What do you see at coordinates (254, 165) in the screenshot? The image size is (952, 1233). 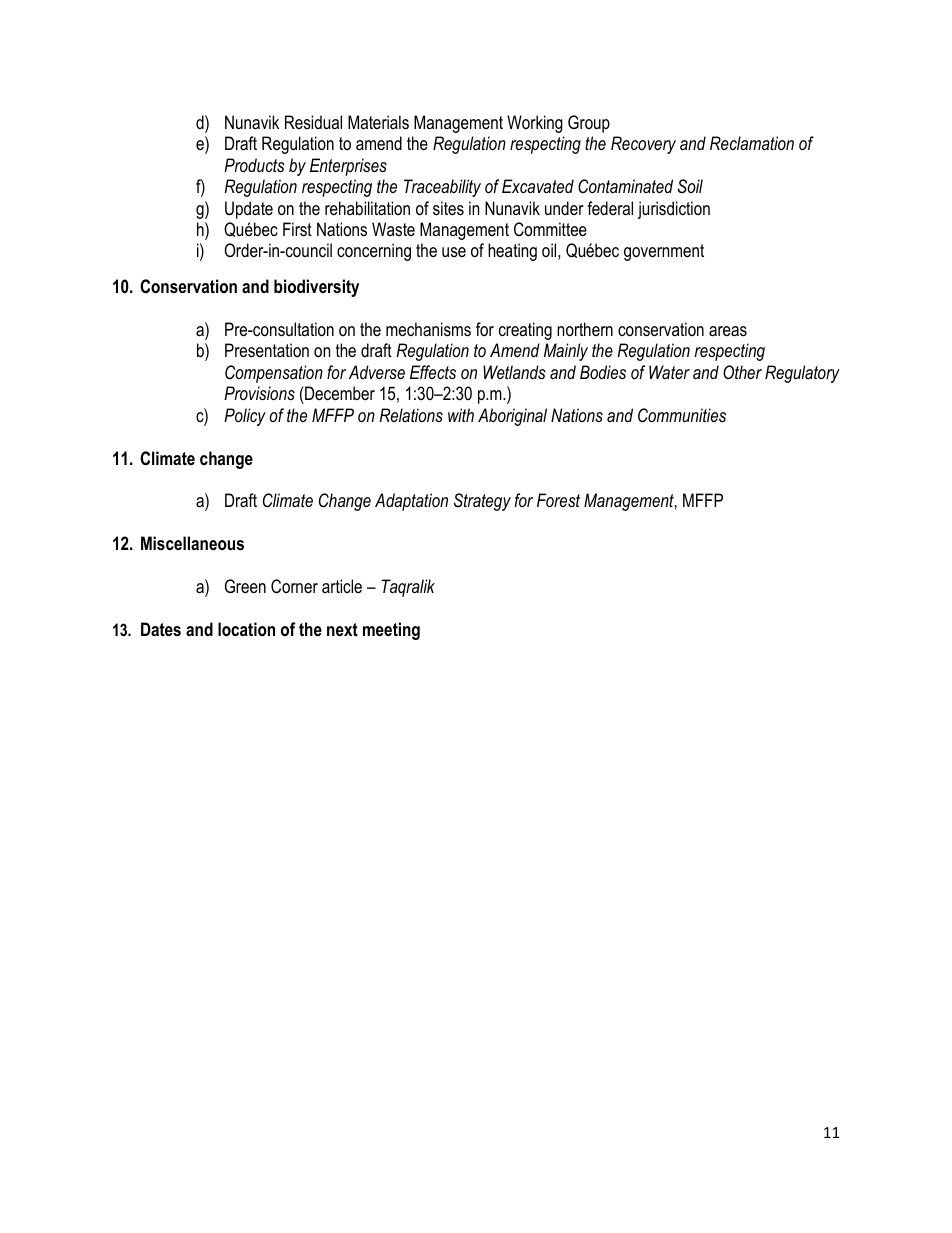 I see `Products` at bounding box center [254, 165].
